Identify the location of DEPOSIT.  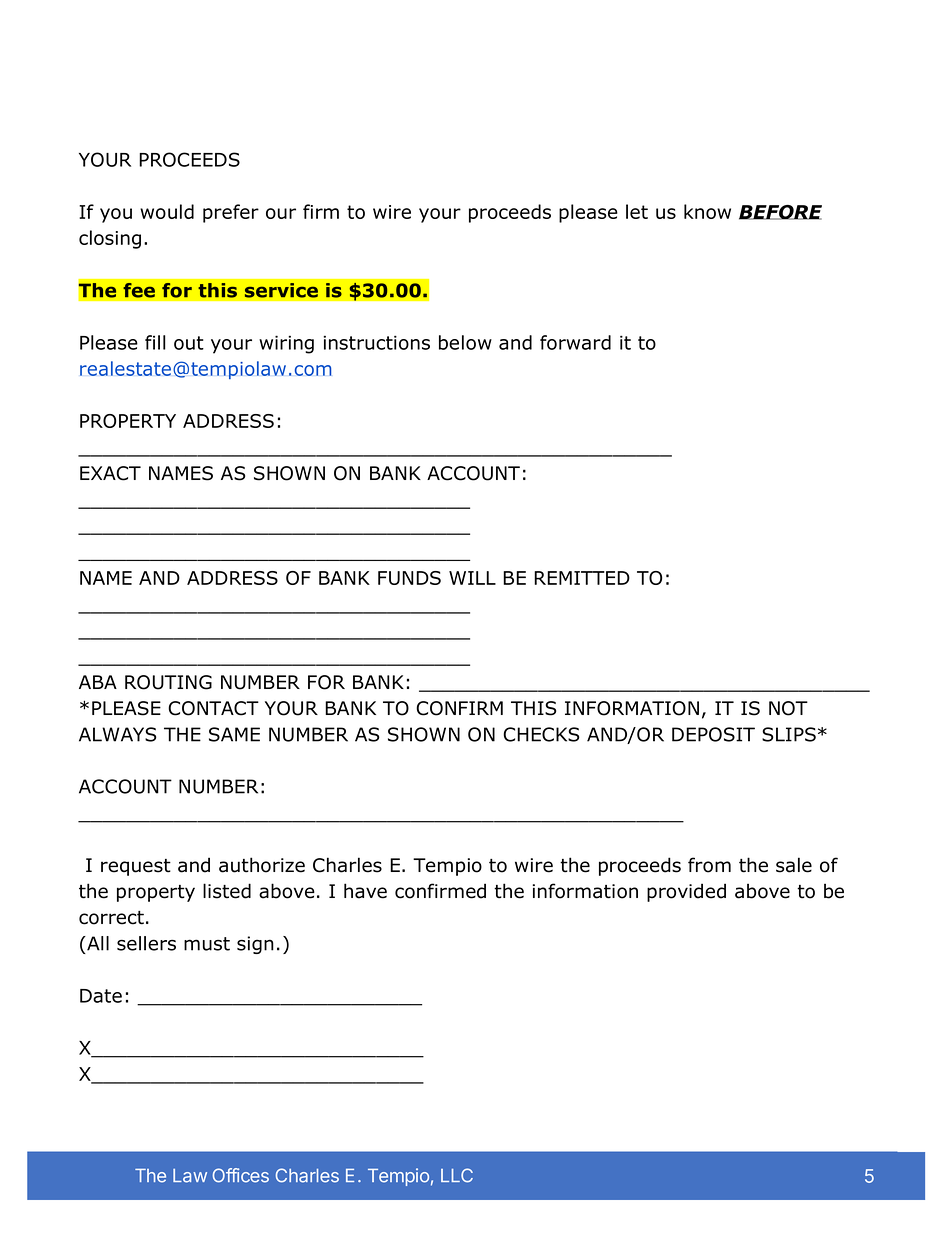
(713, 734).
